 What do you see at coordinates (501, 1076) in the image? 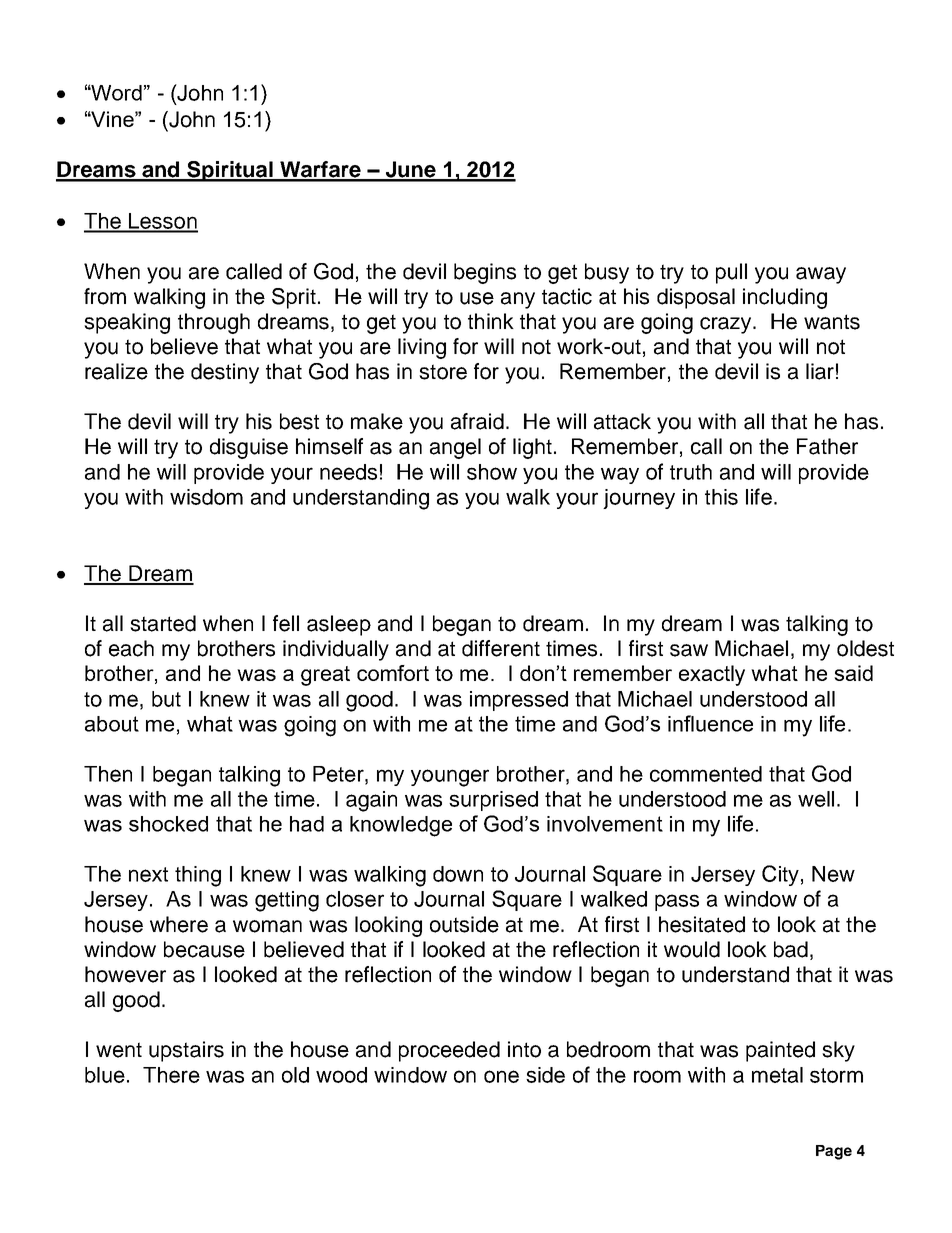
I see `one` at bounding box center [501, 1076].
